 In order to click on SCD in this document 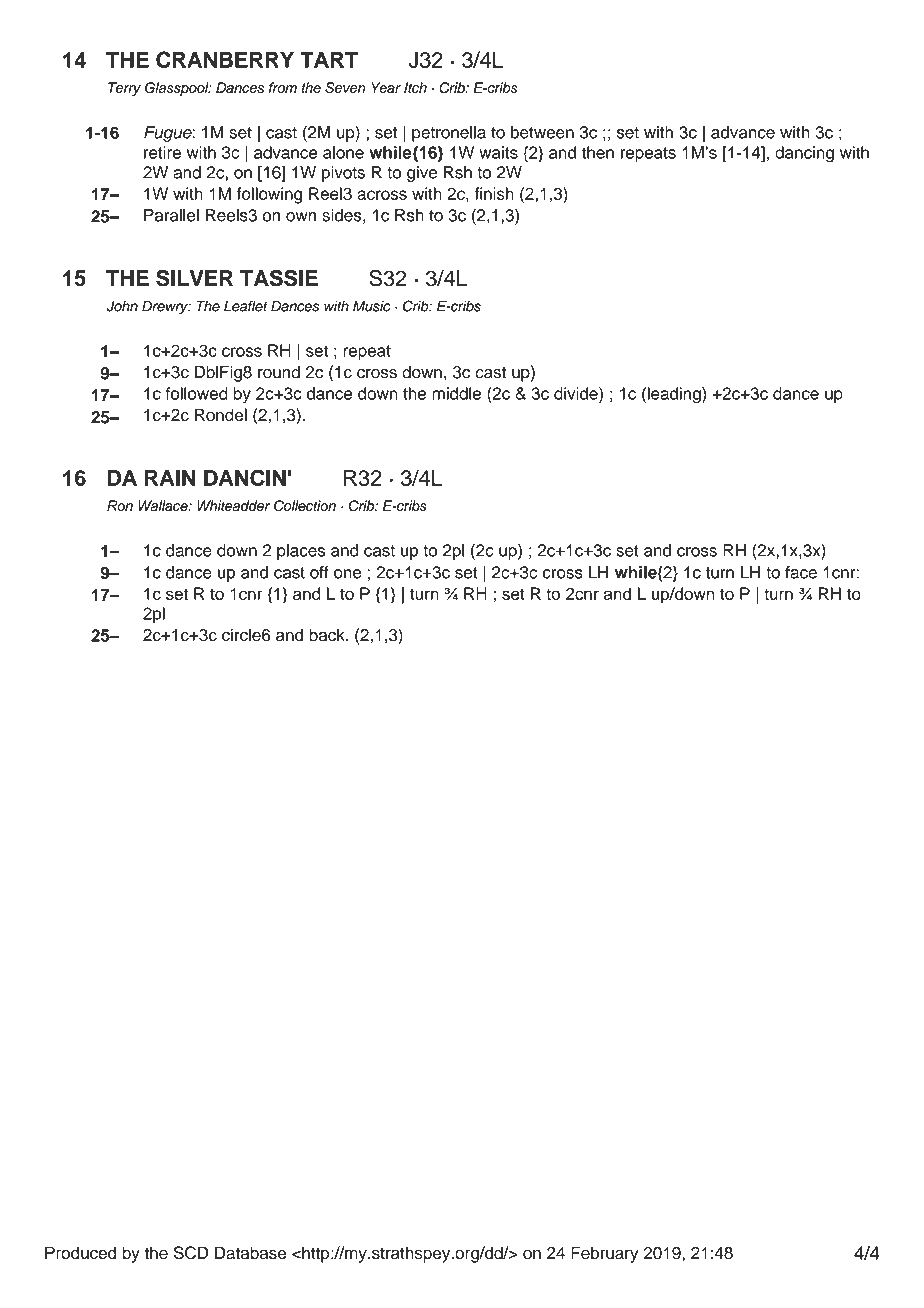, I will do `click(191, 1253)`.
